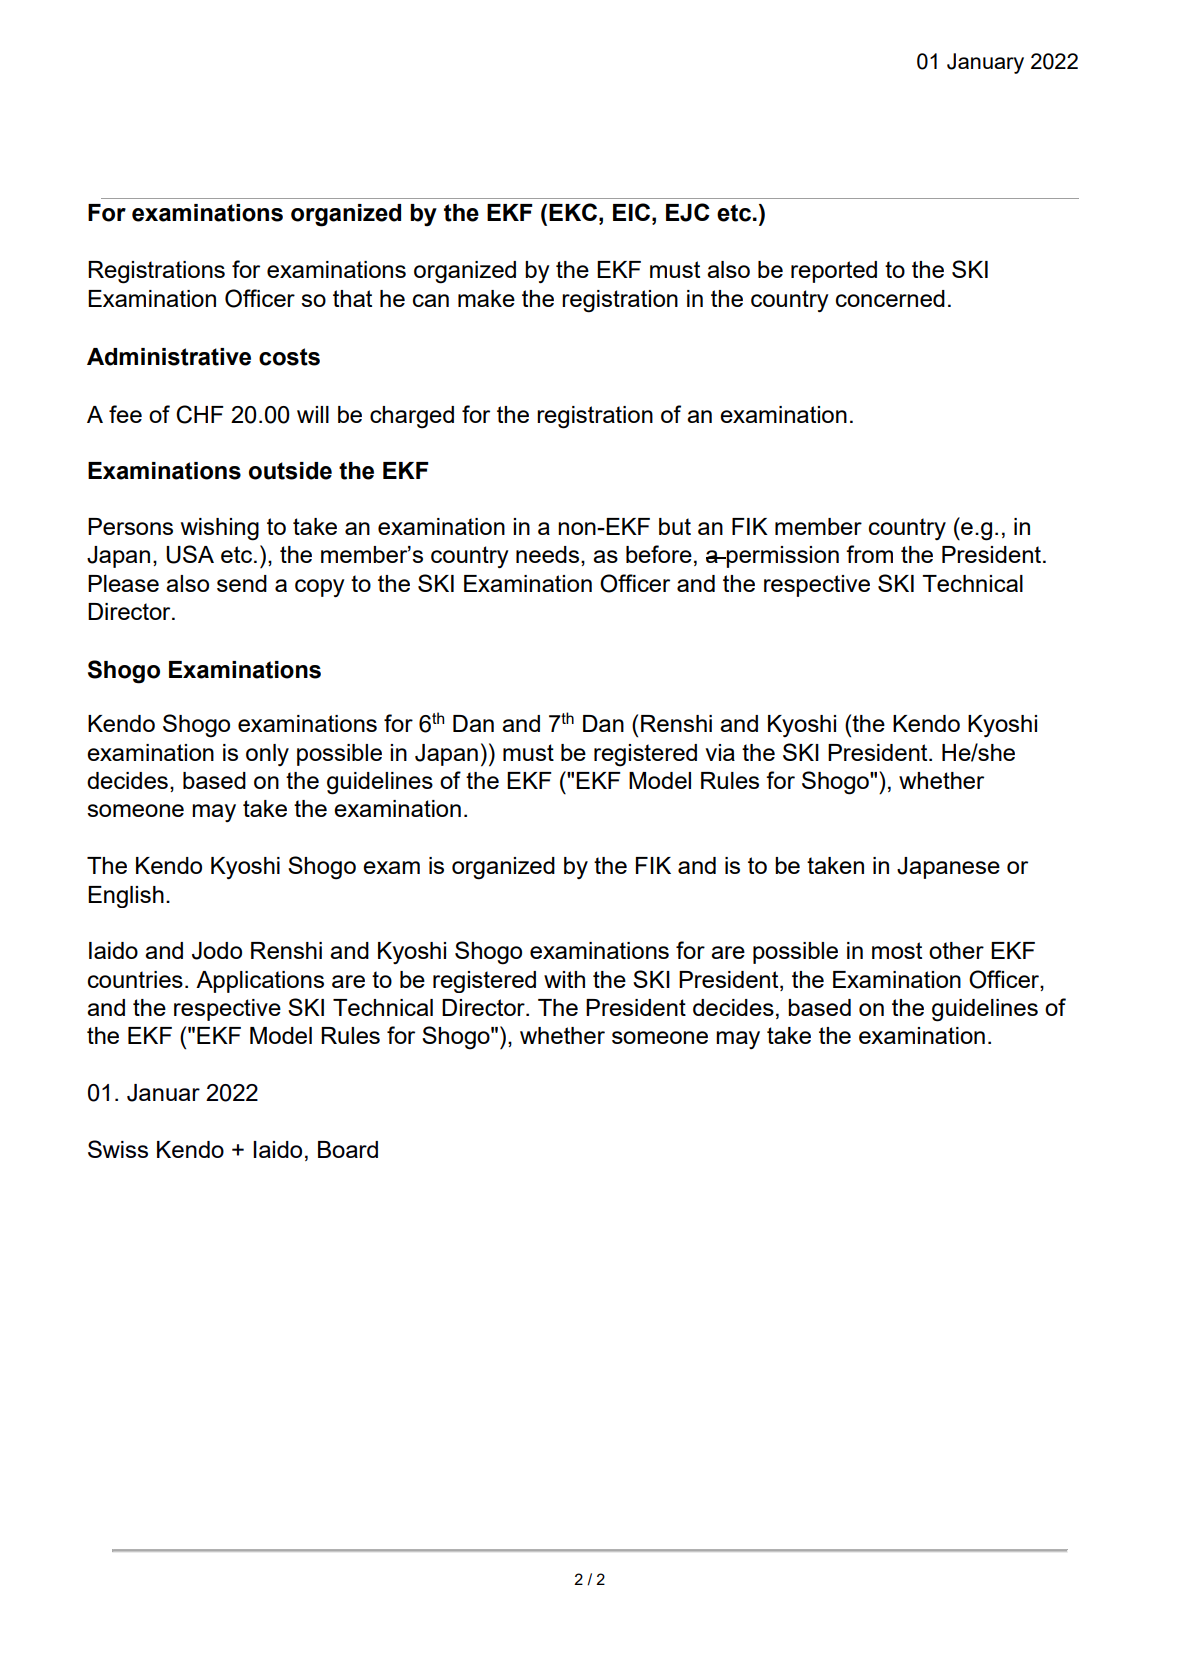  I want to click on EIC, so click(631, 212).
